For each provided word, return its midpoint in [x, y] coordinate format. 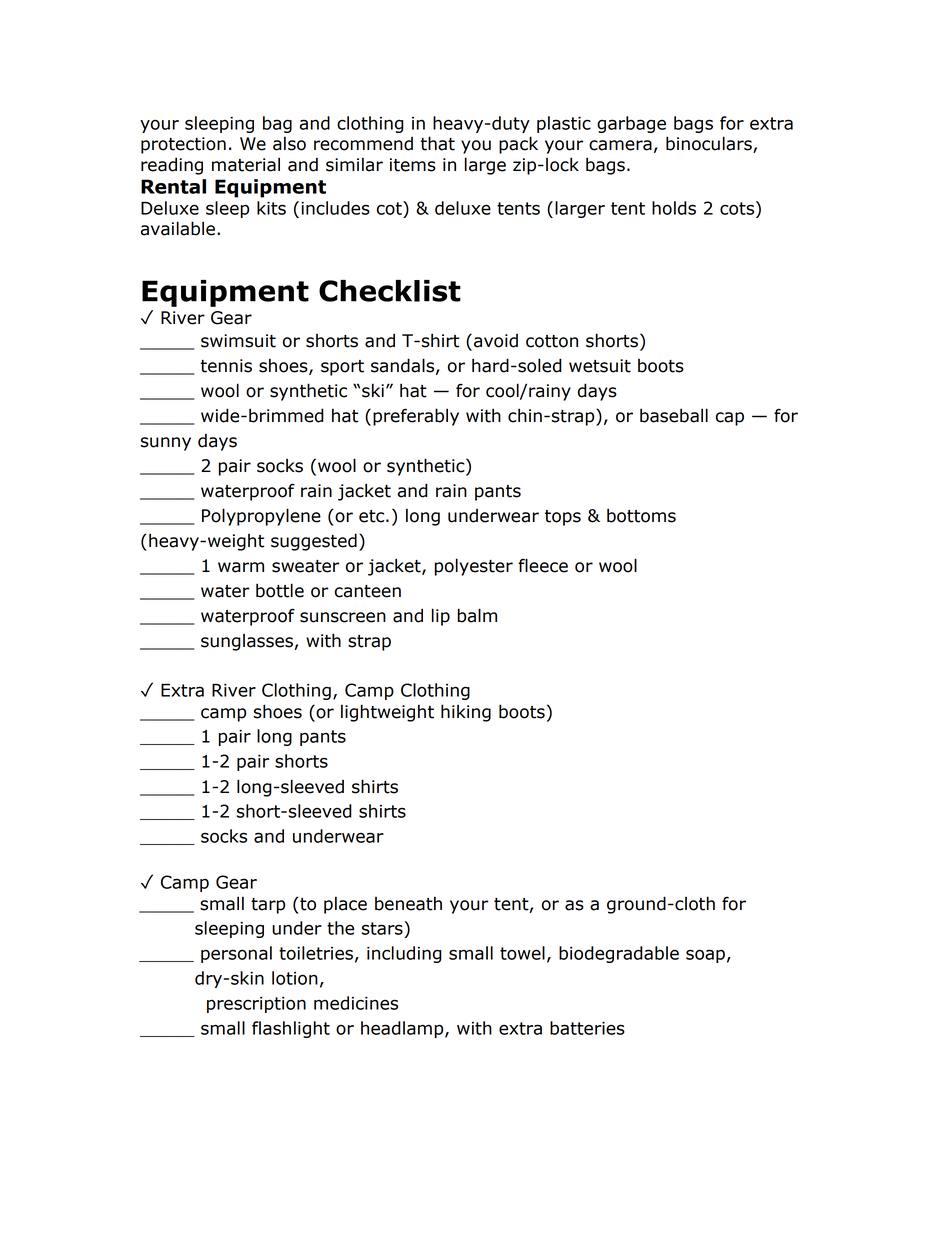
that [437, 143]
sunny [166, 444]
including [404, 954]
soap [705, 956]
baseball [674, 415]
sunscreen [343, 617]
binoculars [710, 144]
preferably [416, 417]
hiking [466, 713]
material [246, 164]
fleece [543, 565]
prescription [256, 1005]
